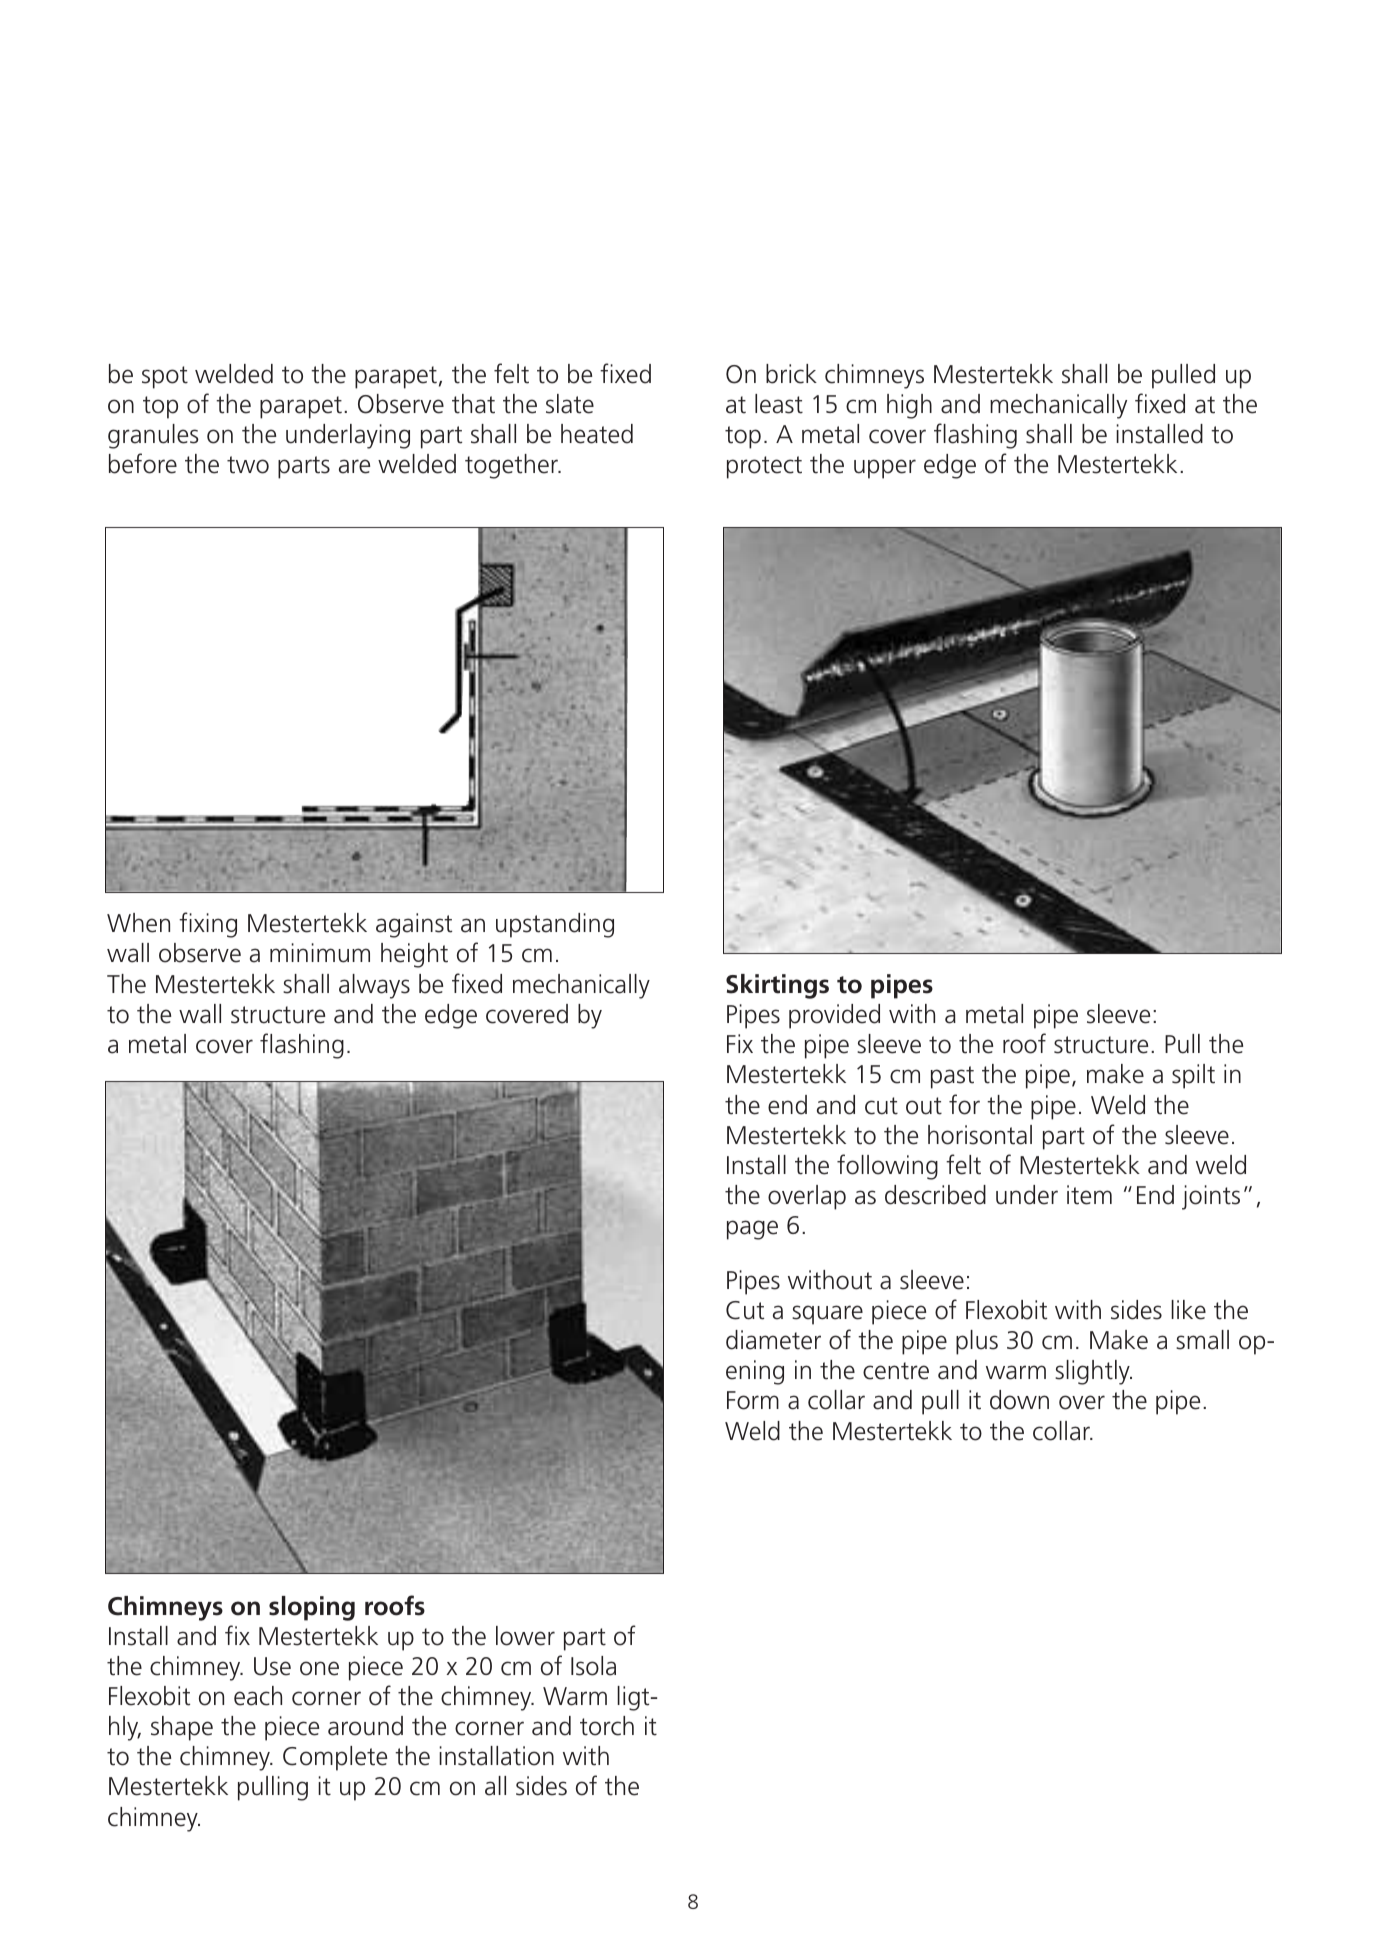 This page has height=1953, width=1380. Describe the element at coordinates (258, 1696) in the page. I see `each` at that location.
